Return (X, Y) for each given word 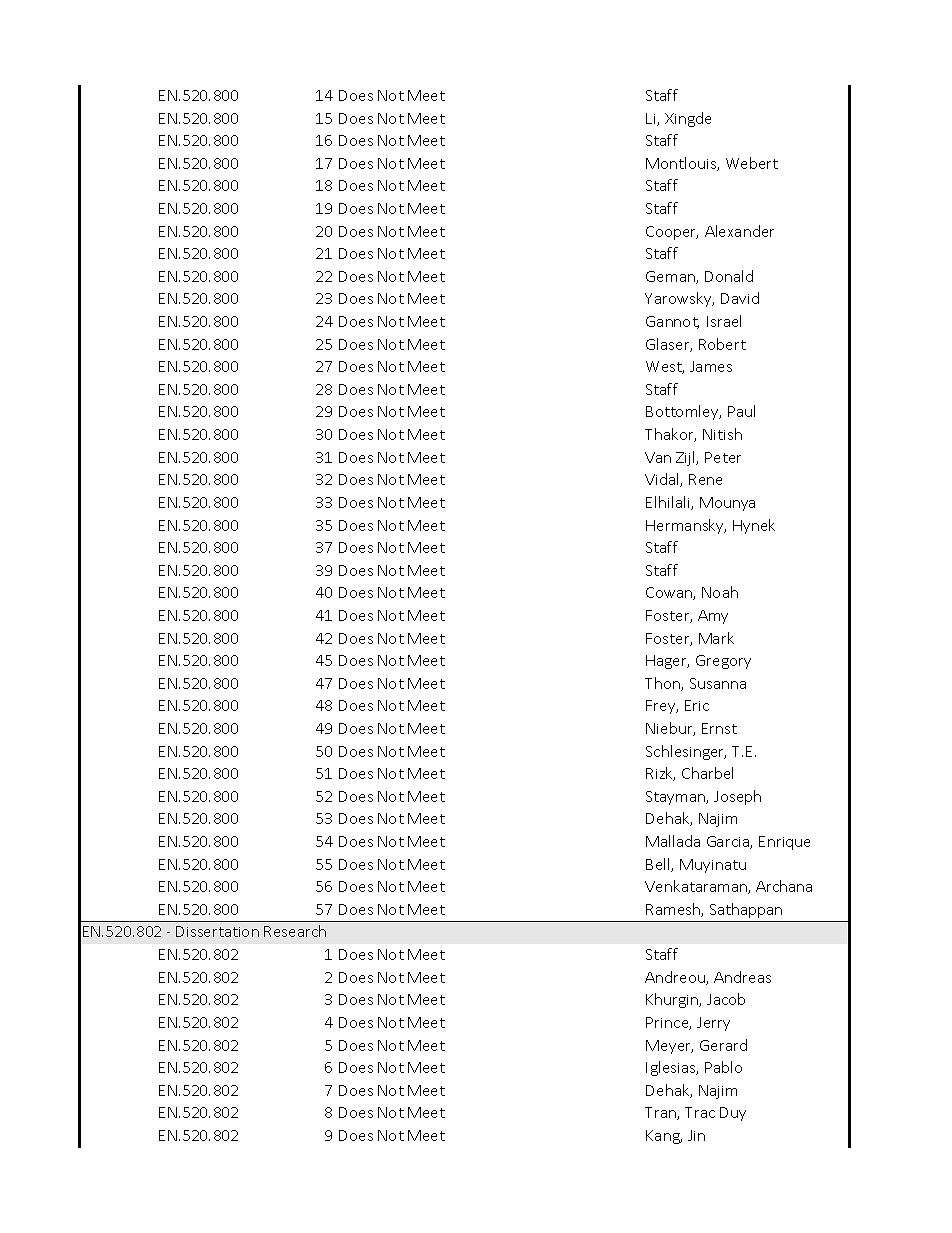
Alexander (739, 231)
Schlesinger (686, 752)
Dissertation (217, 931)
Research (295, 931)
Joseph (737, 797)
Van (658, 457)
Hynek (754, 526)
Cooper (672, 233)
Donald (729, 276)
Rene (705, 479)
